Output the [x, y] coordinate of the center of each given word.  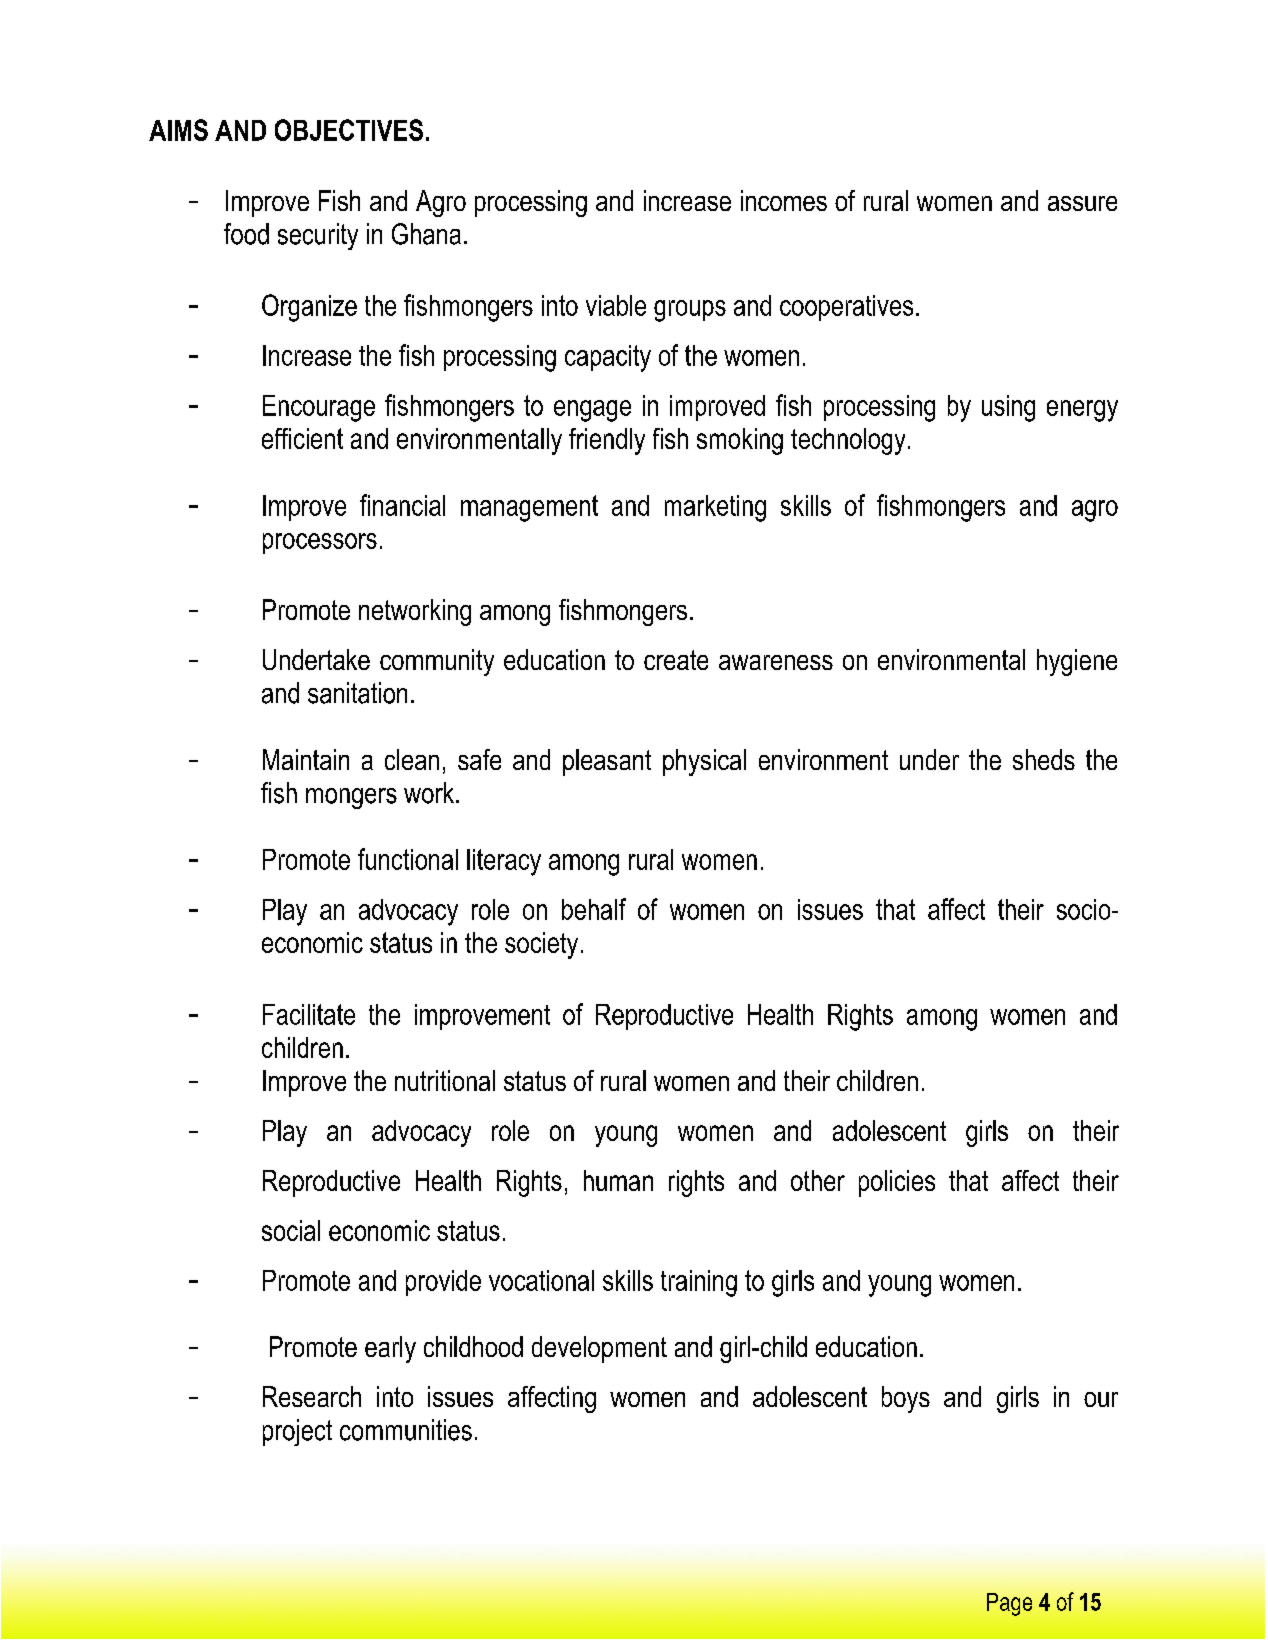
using [1008, 408]
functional [408, 859]
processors [320, 543]
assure [1082, 203]
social [291, 1230]
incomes [784, 200]
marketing [715, 508]
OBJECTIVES [349, 130]
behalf [594, 909]
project [297, 1432]
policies [897, 1183]
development [599, 1349]
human [618, 1180]
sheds [1044, 759]
